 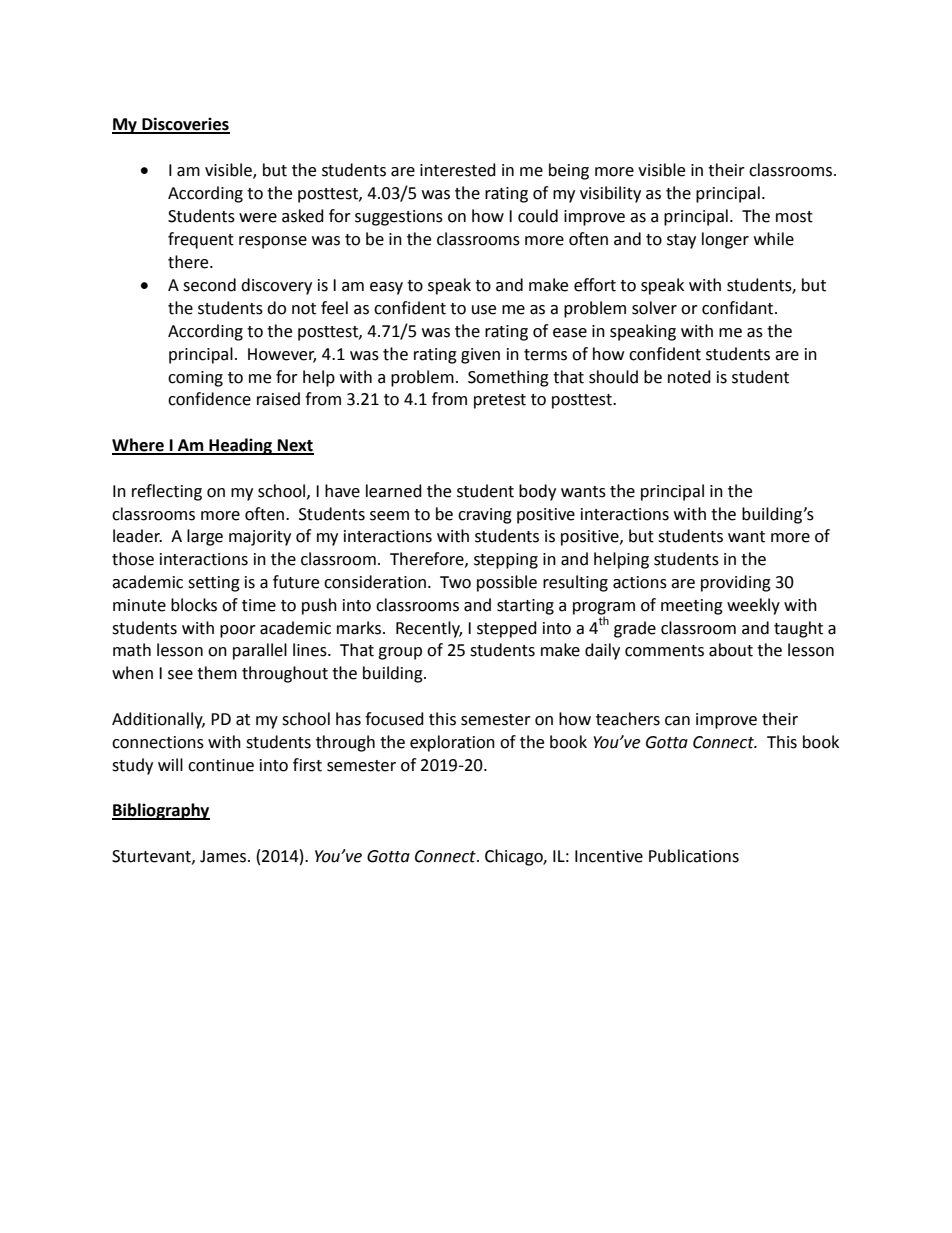 I want to click on visibility, so click(x=610, y=194).
